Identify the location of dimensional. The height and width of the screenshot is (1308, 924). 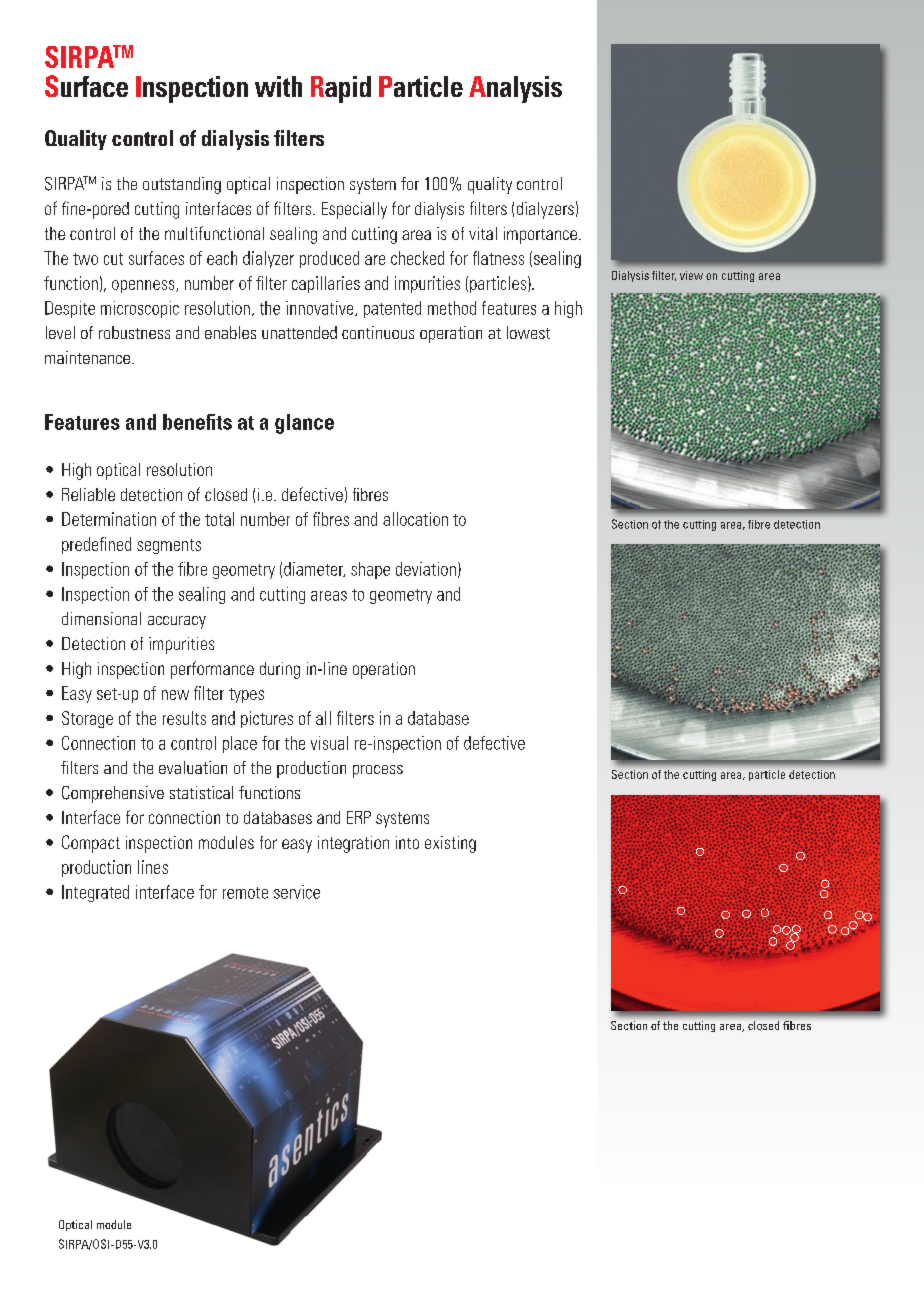
(101, 618).
